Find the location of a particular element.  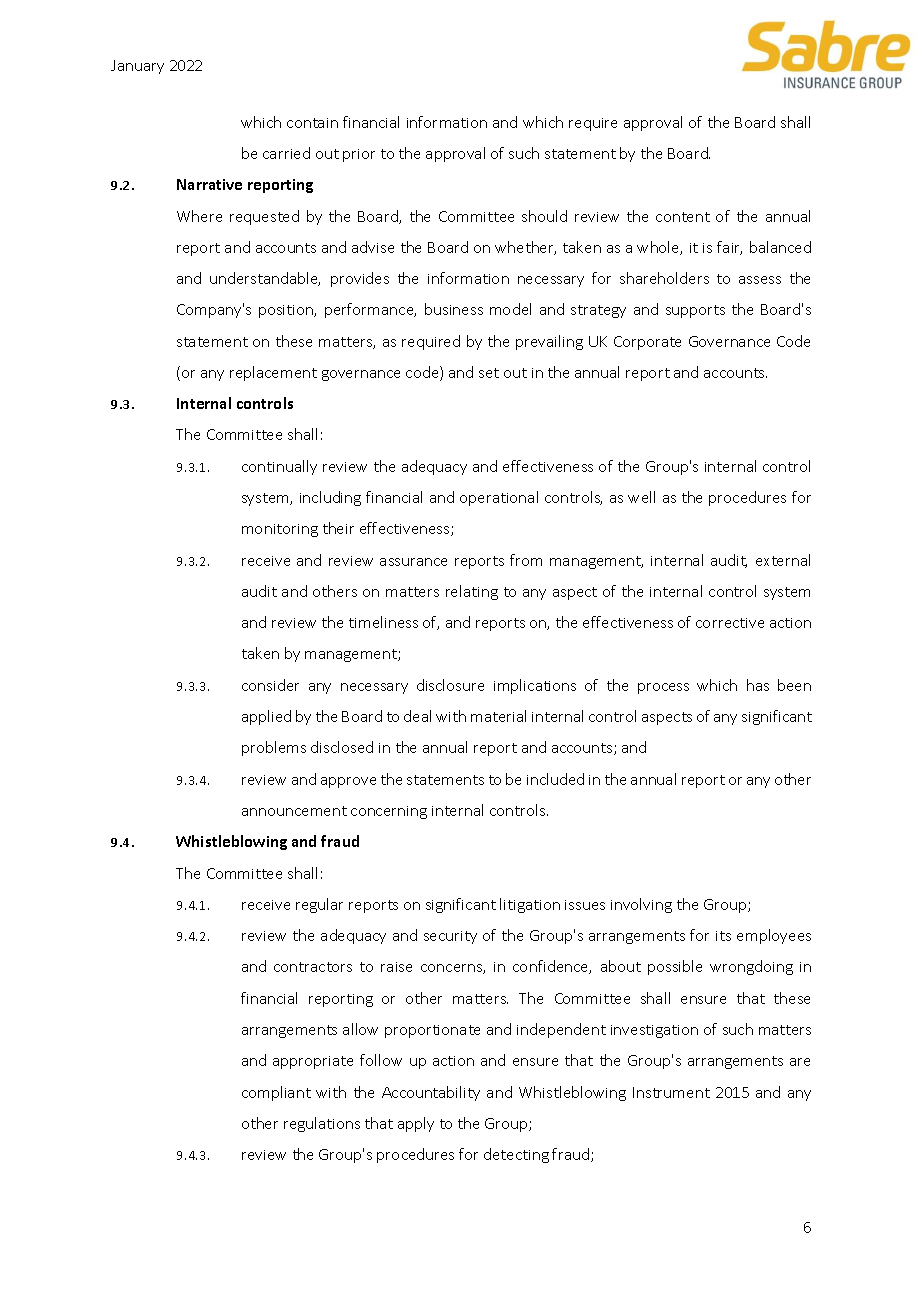

its is located at coordinates (723, 936).
